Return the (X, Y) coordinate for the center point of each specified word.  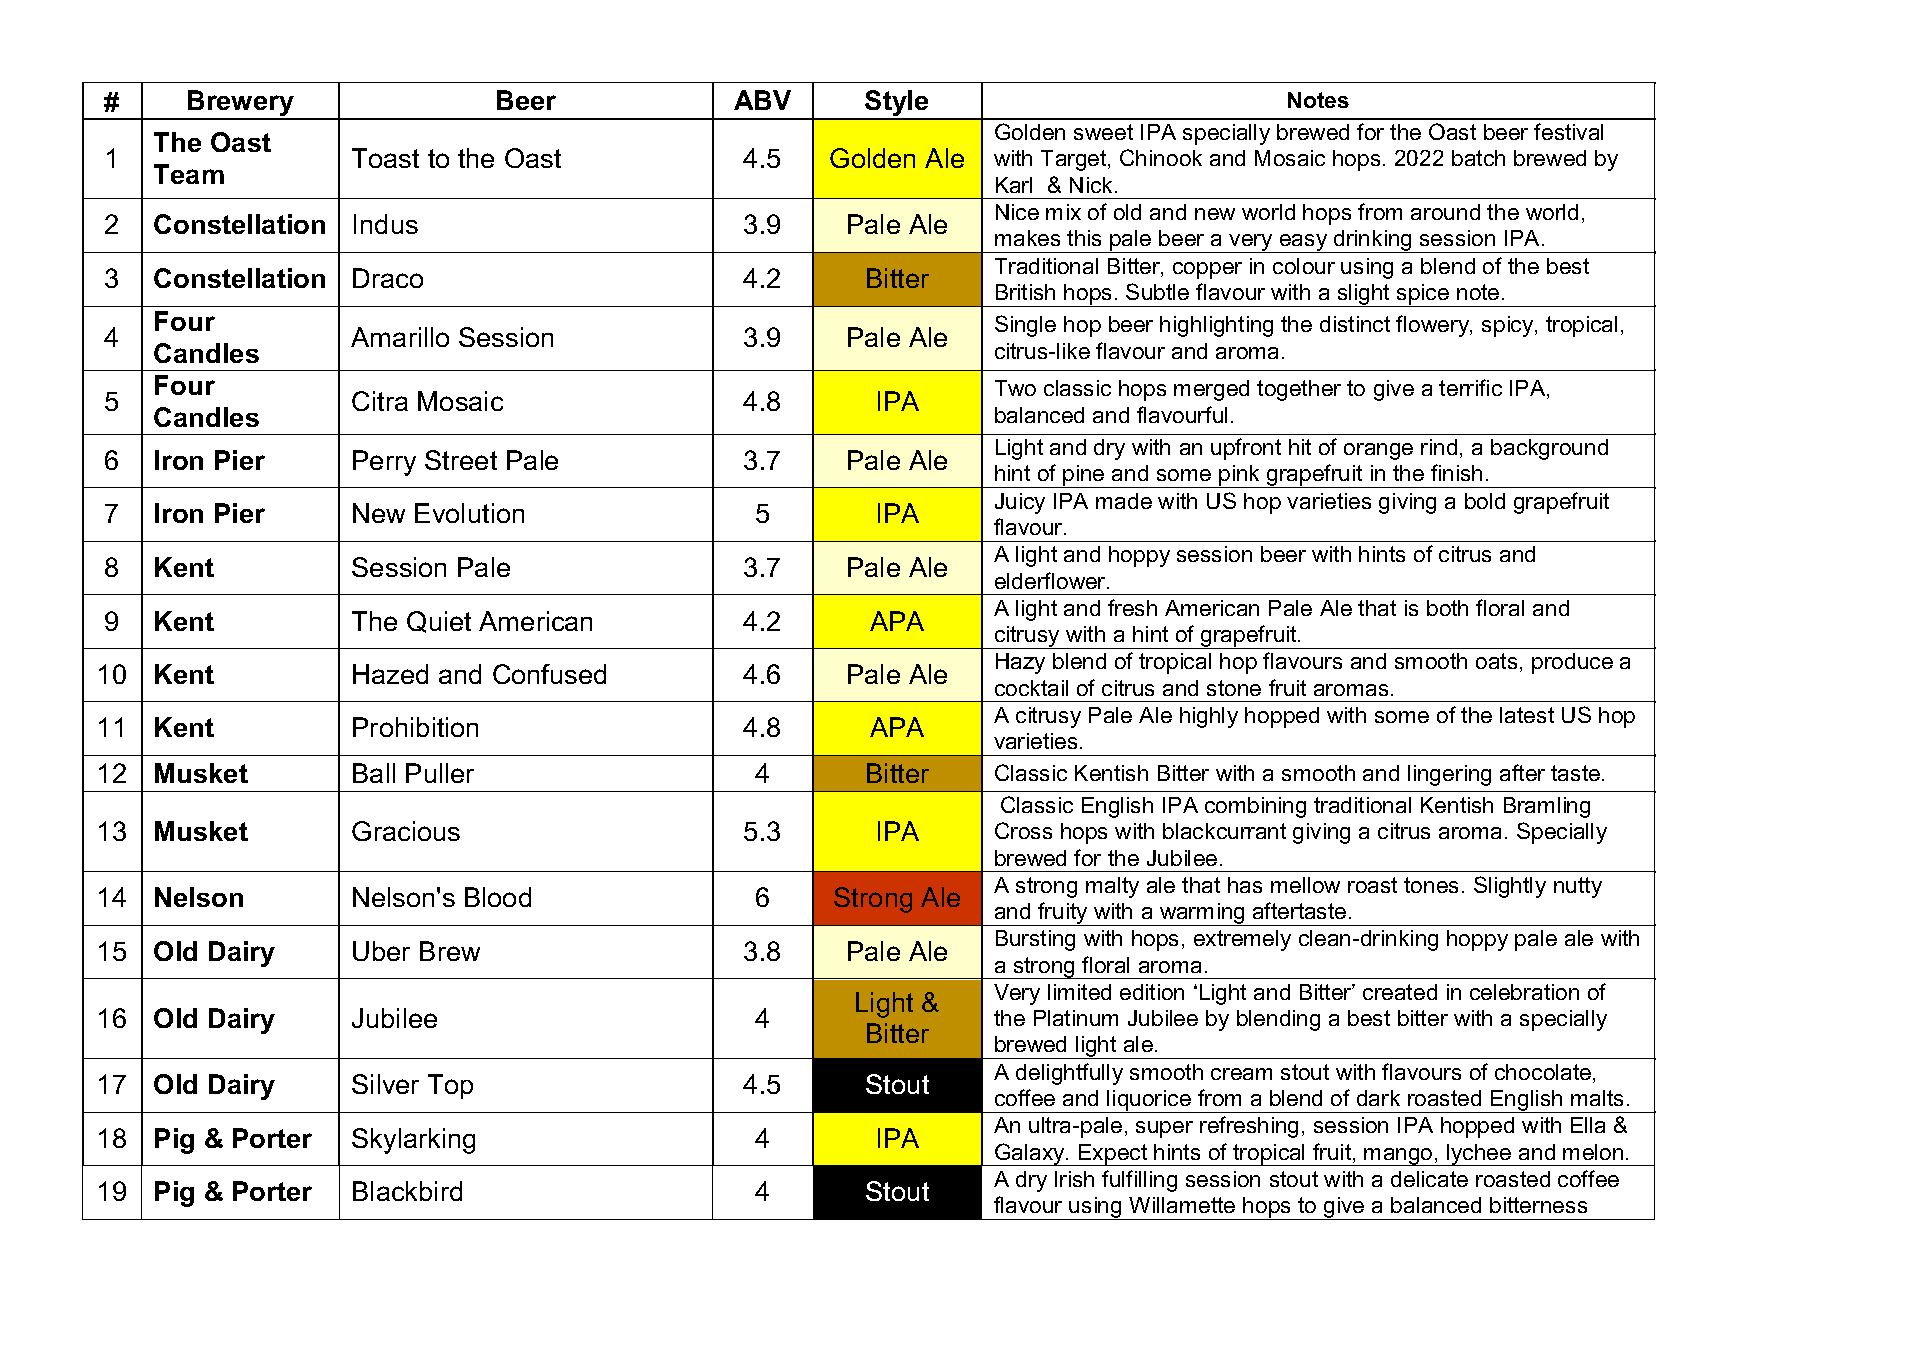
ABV (762, 100)
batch (1478, 158)
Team (189, 174)
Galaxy (1030, 1154)
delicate (1429, 1179)
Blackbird (407, 1191)
